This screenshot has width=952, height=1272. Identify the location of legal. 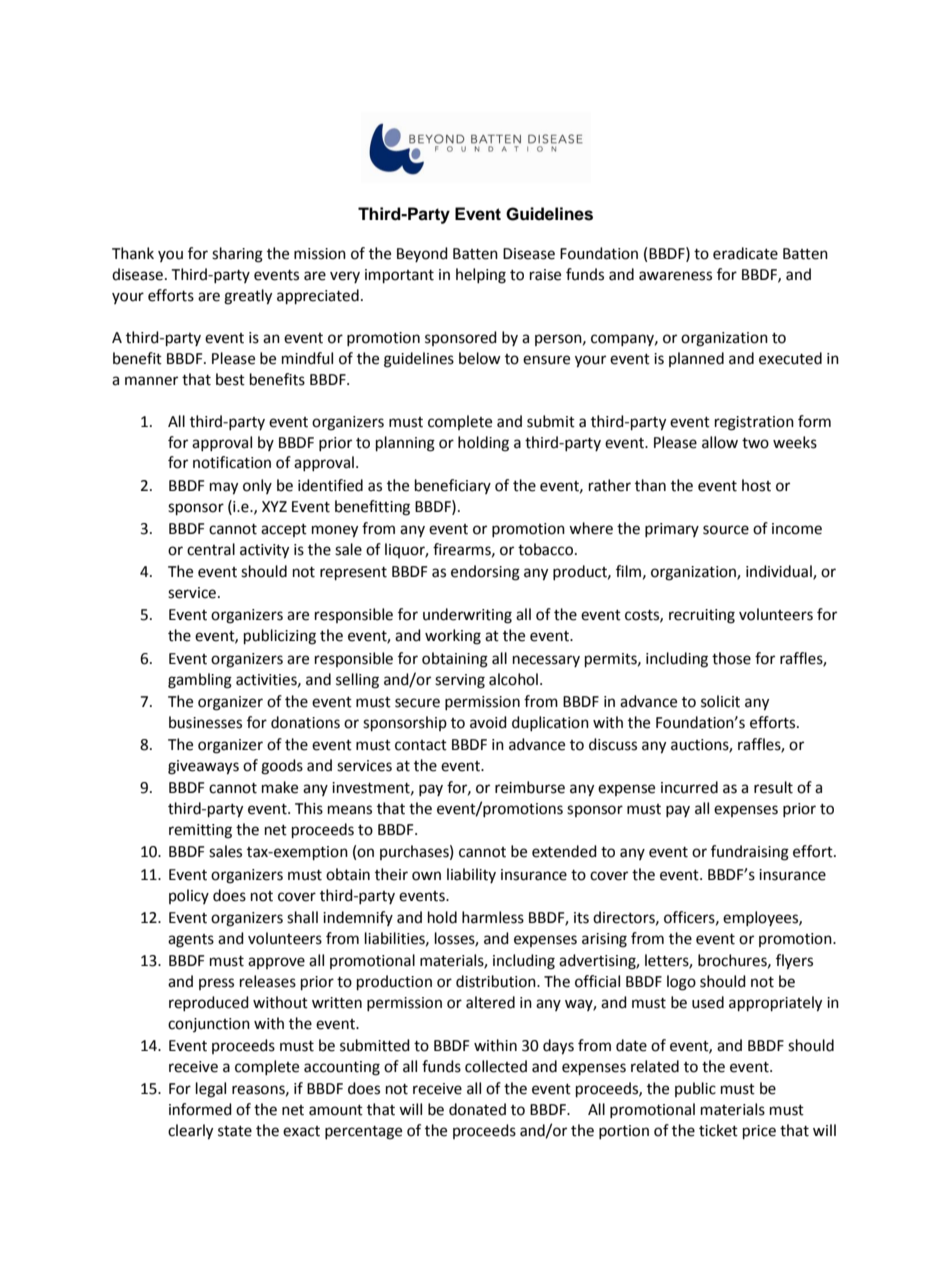
(211, 1090).
